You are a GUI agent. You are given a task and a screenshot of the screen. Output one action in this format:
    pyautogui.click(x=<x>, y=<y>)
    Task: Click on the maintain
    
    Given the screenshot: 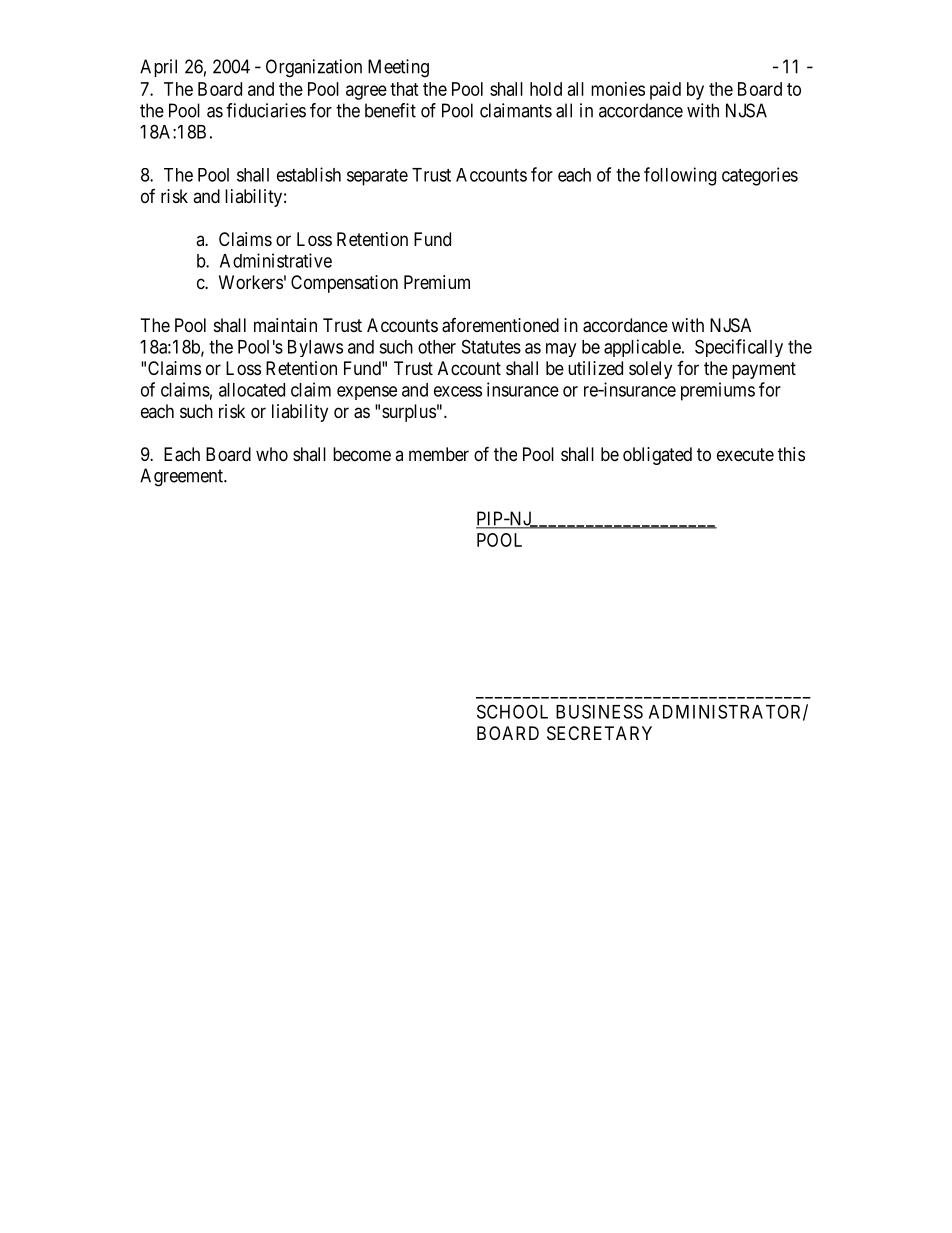 What is the action you would take?
    pyautogui.click(x=285, y=325)
